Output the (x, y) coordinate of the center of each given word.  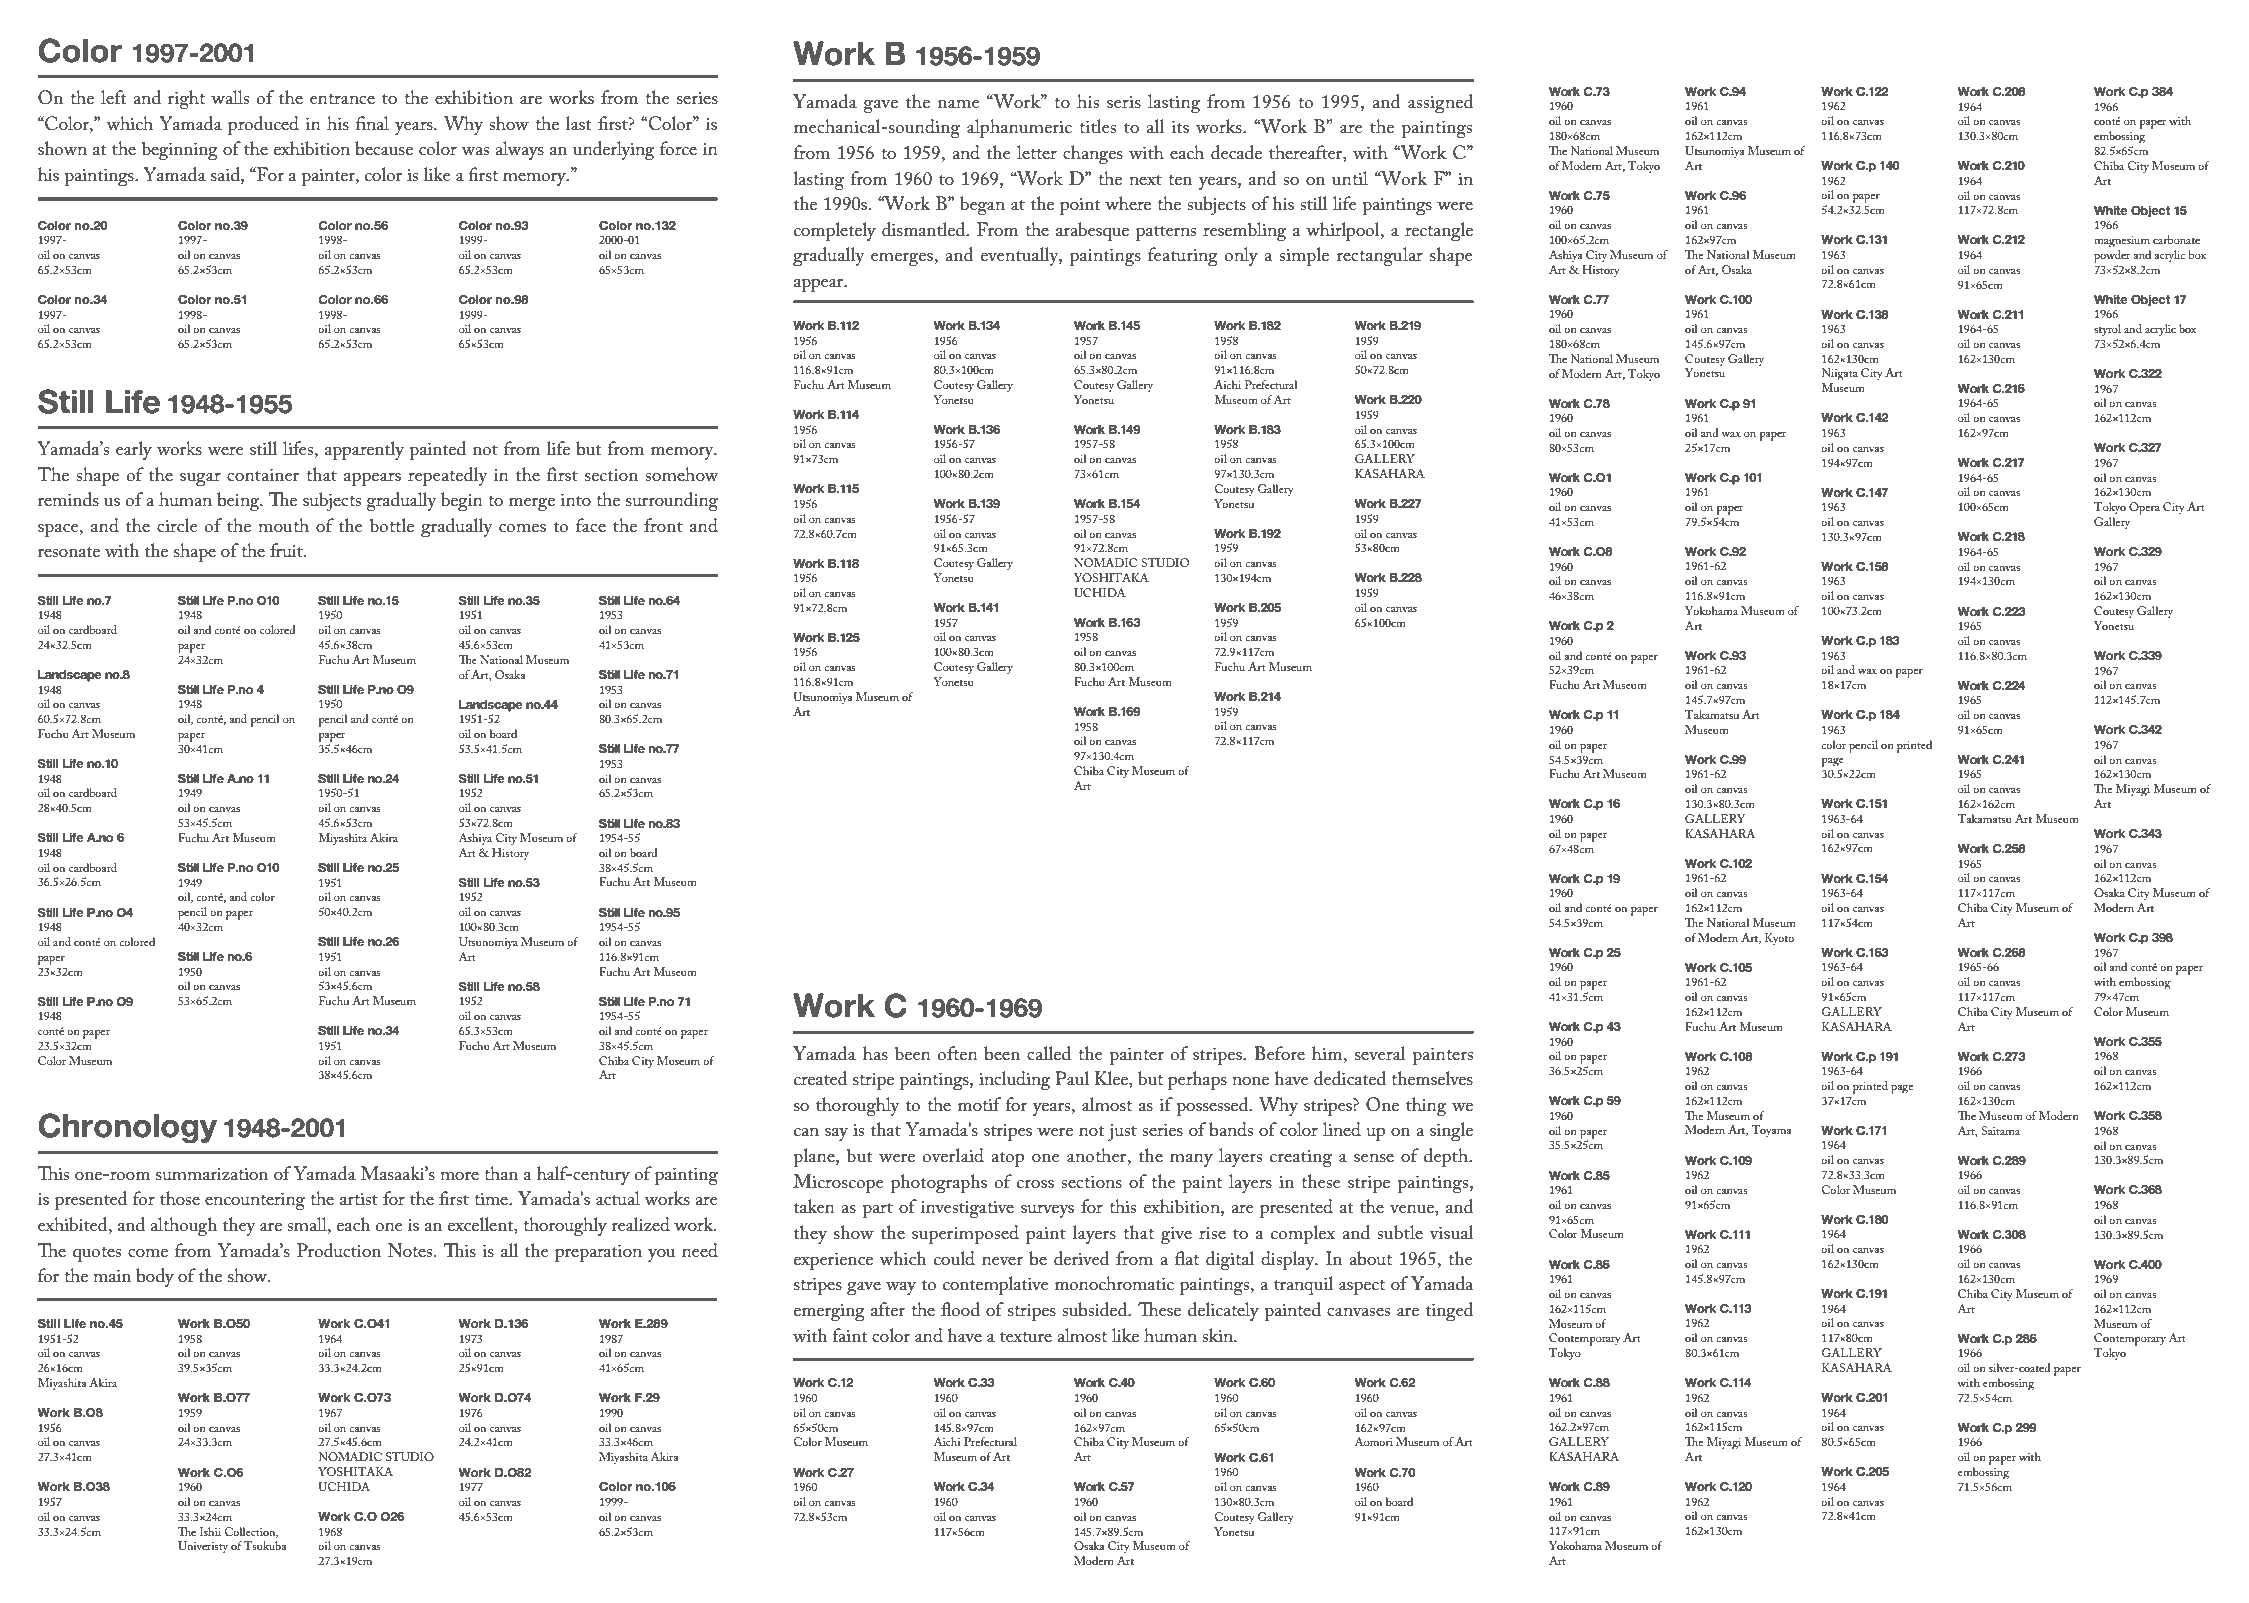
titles (1097, 126)
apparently (364, 450)
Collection (251, 1532)
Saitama (2000, 1130)
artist (359, 1198)
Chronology (128, 1128)
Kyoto (1779, 939)
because (384, 148)
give (1176, 1235)
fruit (288, 550)
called (1049, 1053)
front (663, 525)
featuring (1183, 256)
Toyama (1771, 1131)
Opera (2144, 508)
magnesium (2122, 242)
